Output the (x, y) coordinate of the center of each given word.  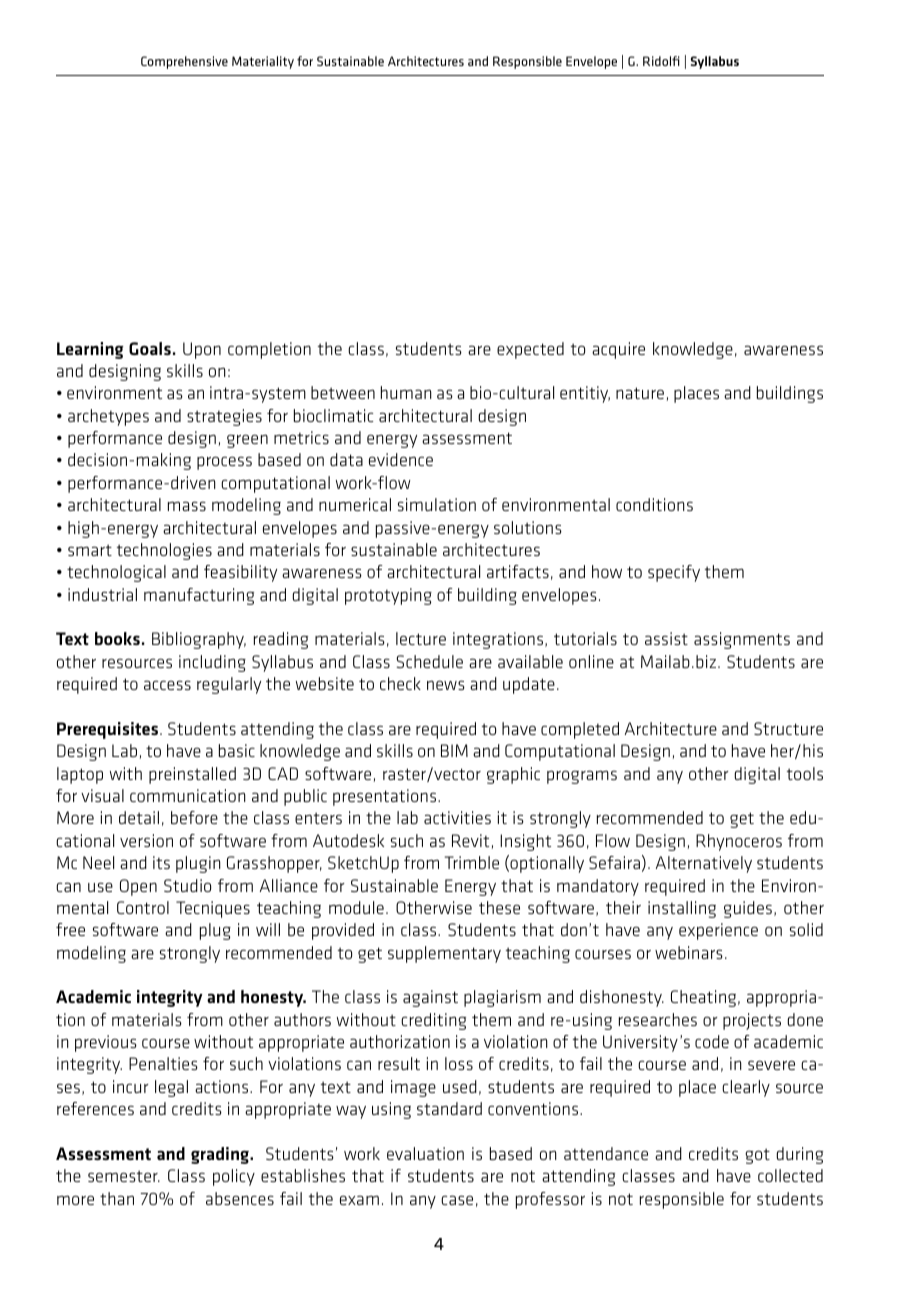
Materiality (263, 62)
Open (138, 887)
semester (124, 1176)
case (457, 1200)
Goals (150, 348)
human (406, 392)
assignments (742, 640)
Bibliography (199, 640)
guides (748, 909)
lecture (421, 638)
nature (641, 394)
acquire (618, 350)
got (757, 1156)
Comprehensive (184, 62)
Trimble (472, 862)
